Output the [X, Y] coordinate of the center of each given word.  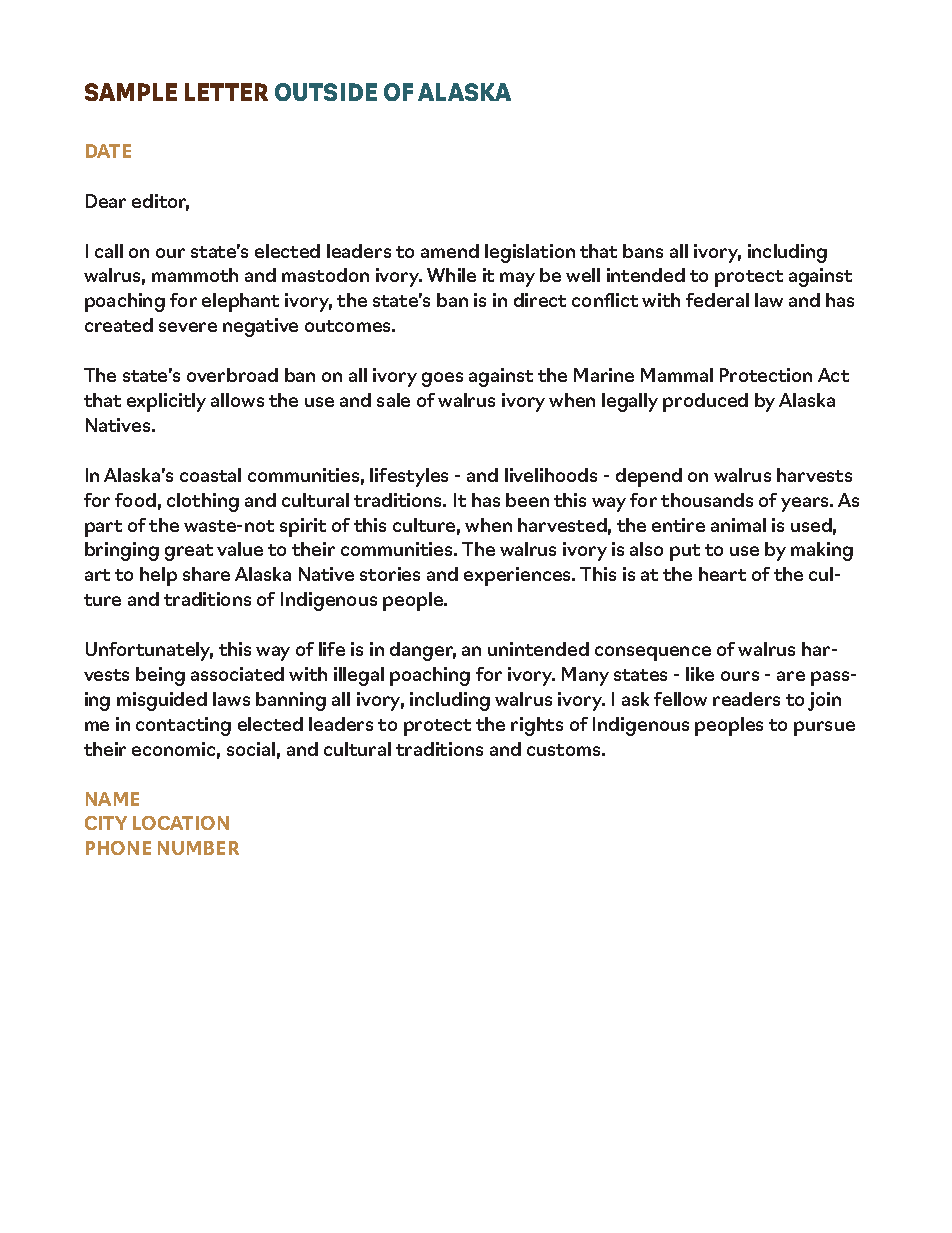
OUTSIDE [326, 92]
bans [643, 251]
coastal [210, 475]
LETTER [226, 92]
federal [717, 300]
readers [746, 699]
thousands [707, 500]
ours [740, 676]
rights [537, 726]
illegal [359, 676]
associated [237, 674]
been [527, 500]
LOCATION [181, 823]
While [451, 275]
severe [188, 327]
